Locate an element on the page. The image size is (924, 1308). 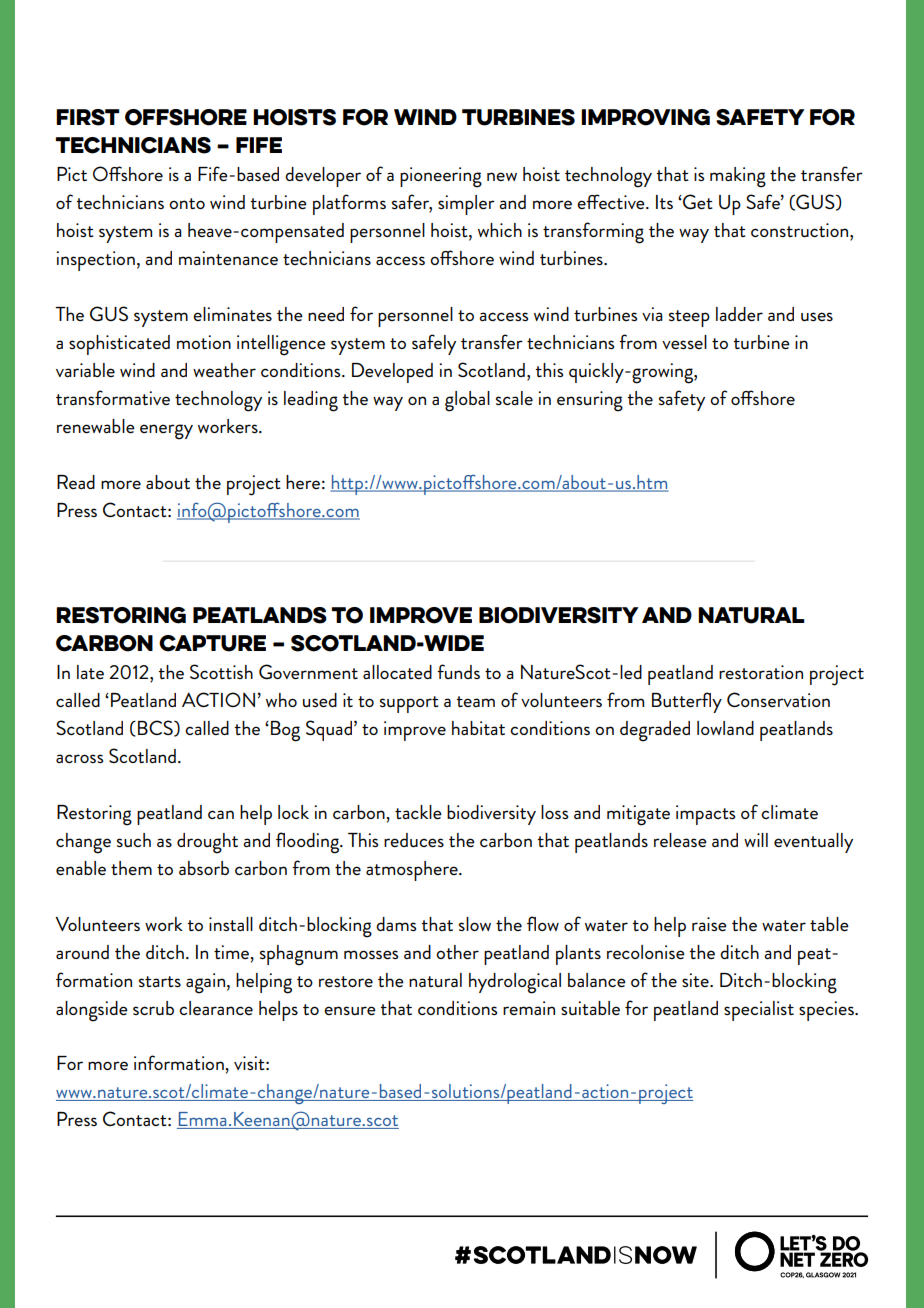
again is located at coordinates (205, 983).
